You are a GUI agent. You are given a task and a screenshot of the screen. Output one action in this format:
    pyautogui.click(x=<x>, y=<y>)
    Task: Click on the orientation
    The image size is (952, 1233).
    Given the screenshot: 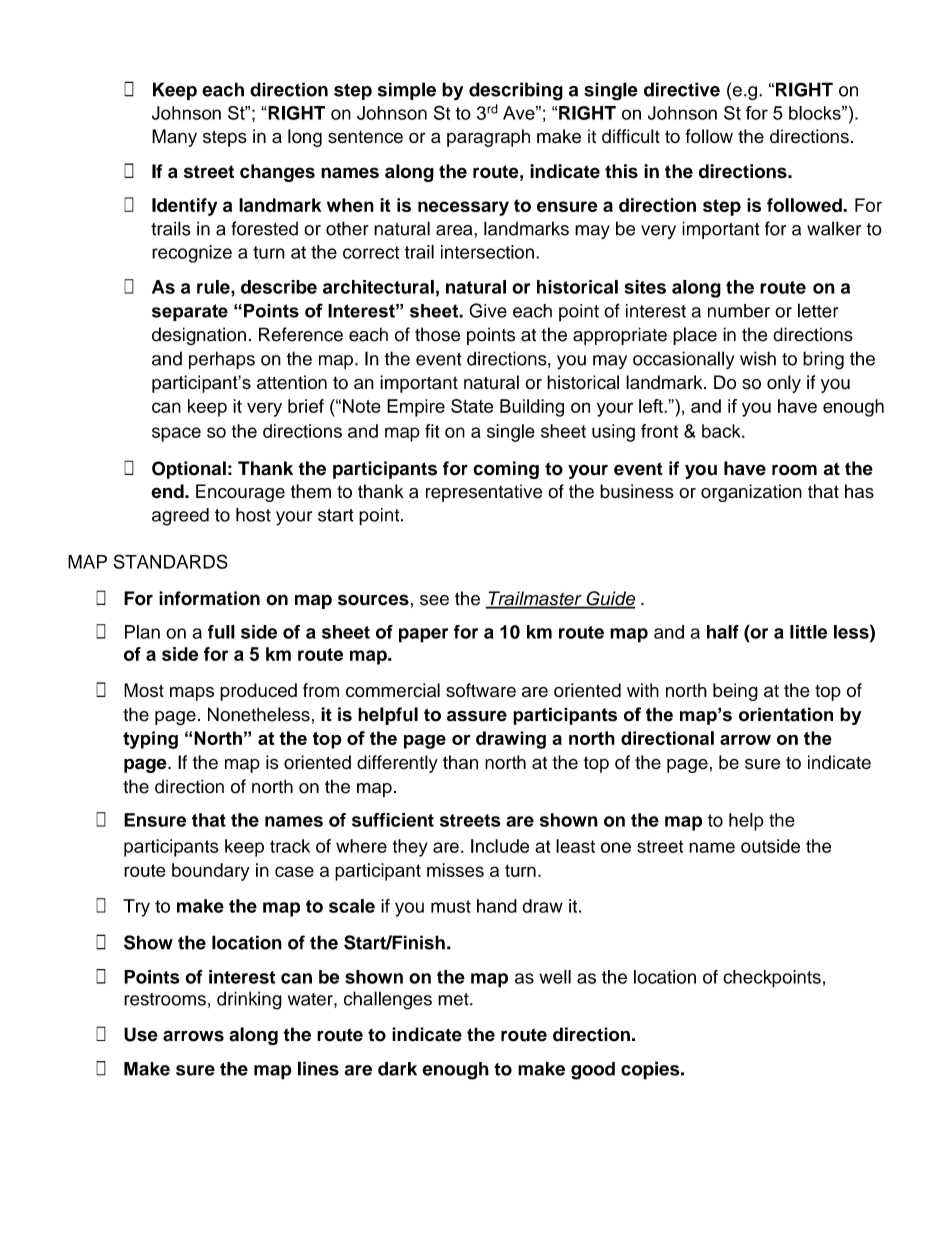 What is the action you would take?
    pyautogui.click(x=786, y=714)
